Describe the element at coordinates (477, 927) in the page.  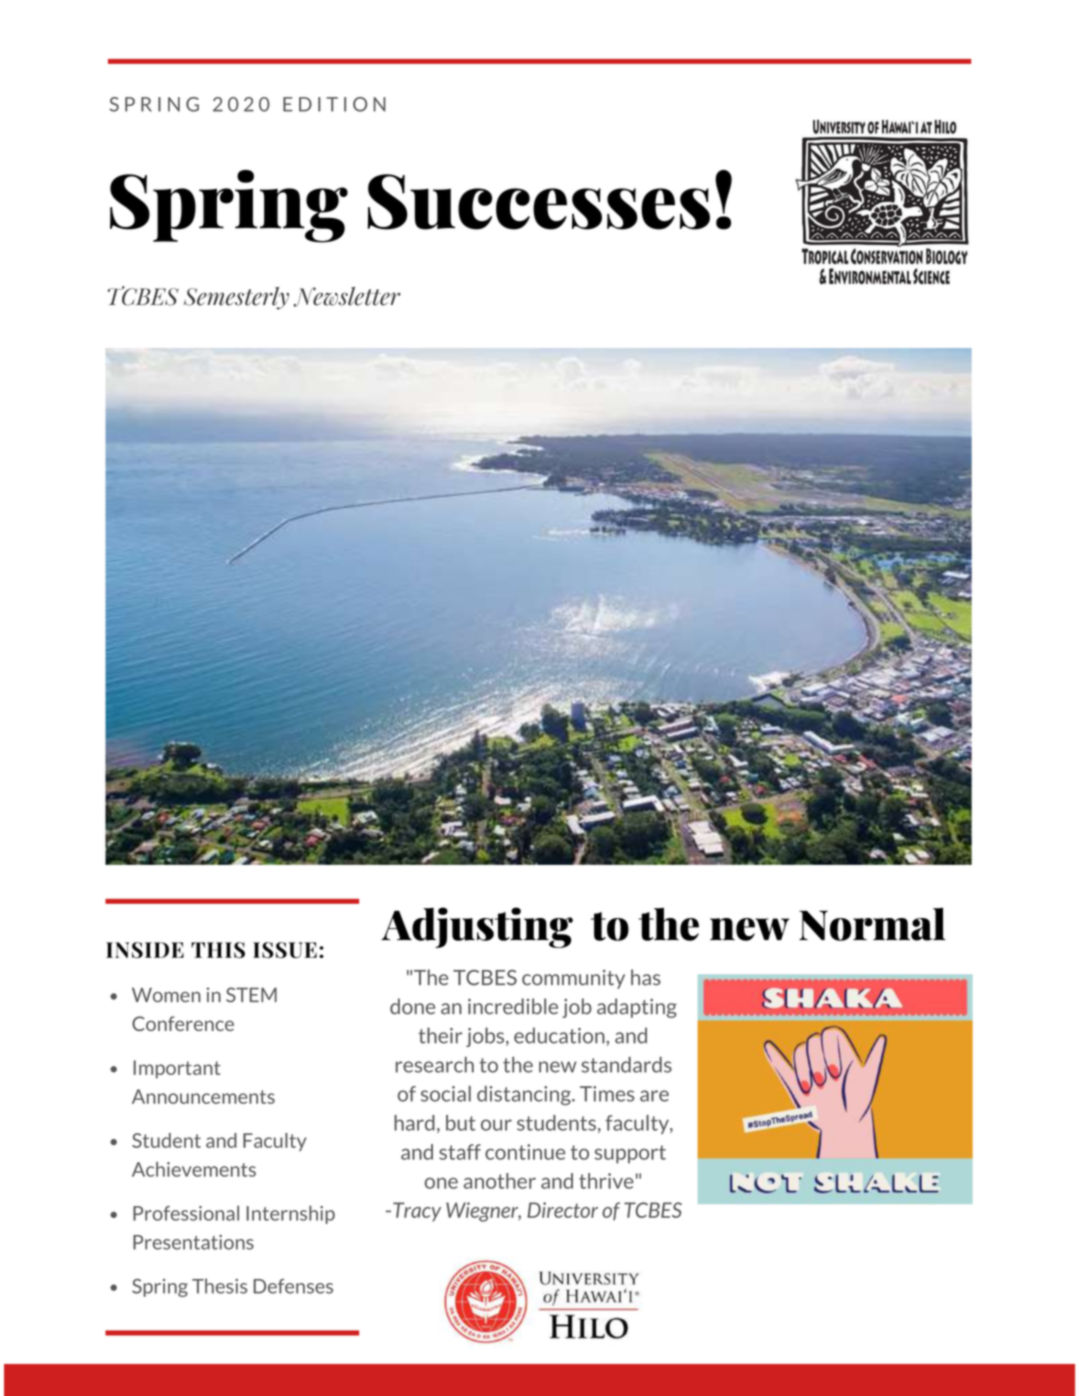
I see `Adjusting` at that location.
